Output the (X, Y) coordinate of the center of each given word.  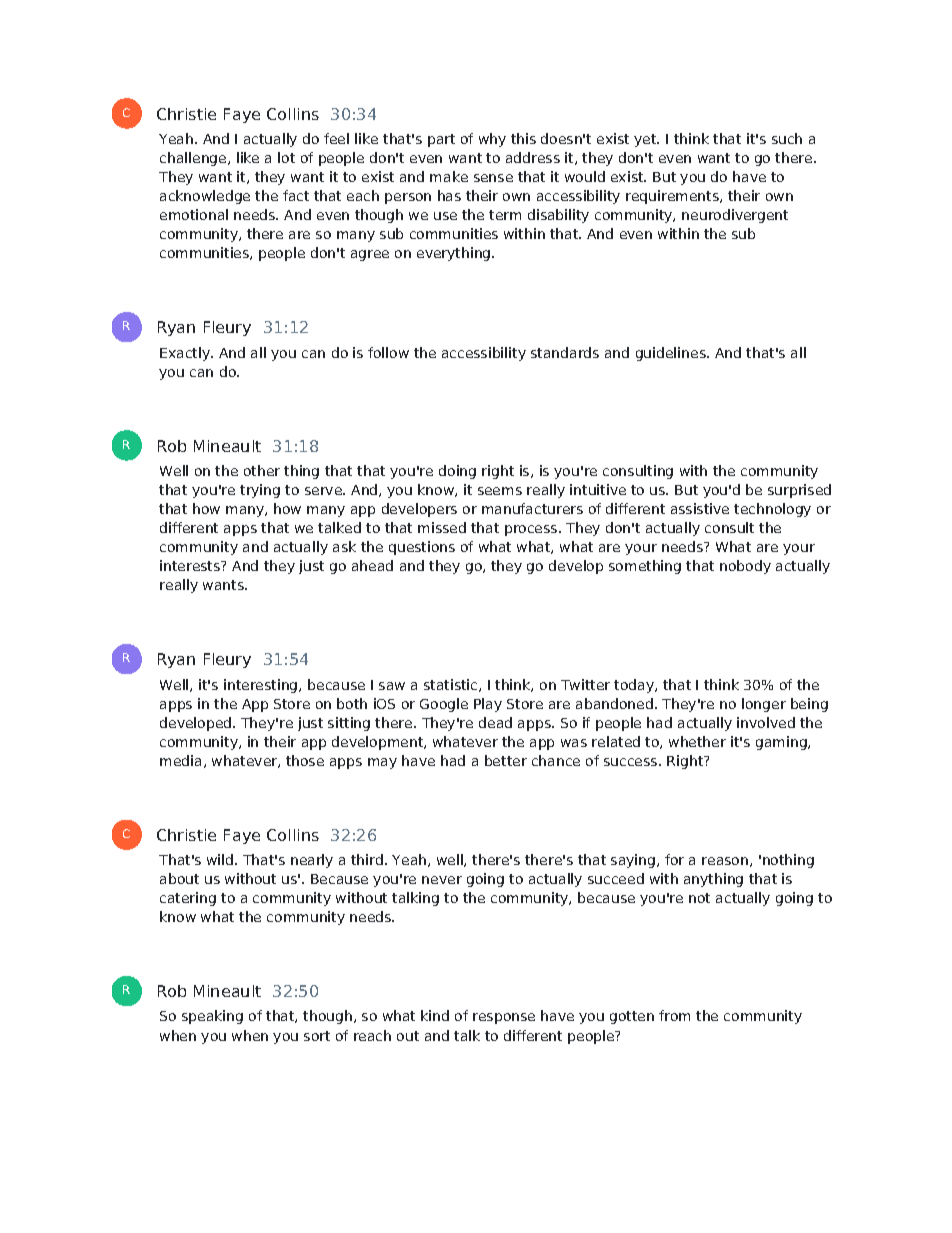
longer (764, 705)
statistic (452, 685)
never (442, 880)
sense (493, 178)
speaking (212, 1017)
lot (286, 157)
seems (500, 491)
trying (260, 491)
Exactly (186, 354)
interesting (262, 686)
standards (565, 352)
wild (221, 859)
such (787, 138)
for (674, 859)
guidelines (672, 354)
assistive (700, 508)
